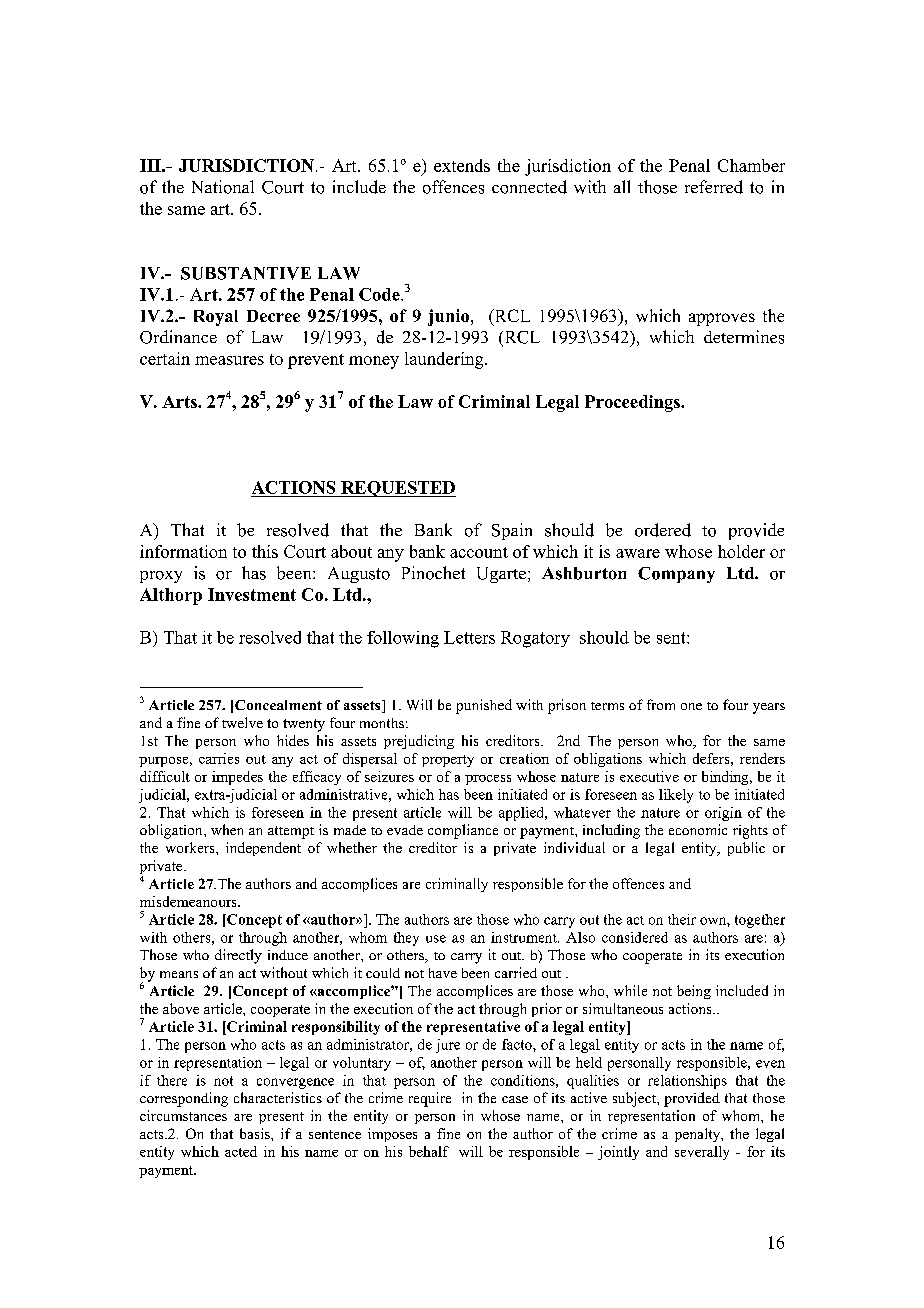 The image size is (924, 1308). Describe the element at coordinates (479, 552) in the page. I see `account` at that location.
